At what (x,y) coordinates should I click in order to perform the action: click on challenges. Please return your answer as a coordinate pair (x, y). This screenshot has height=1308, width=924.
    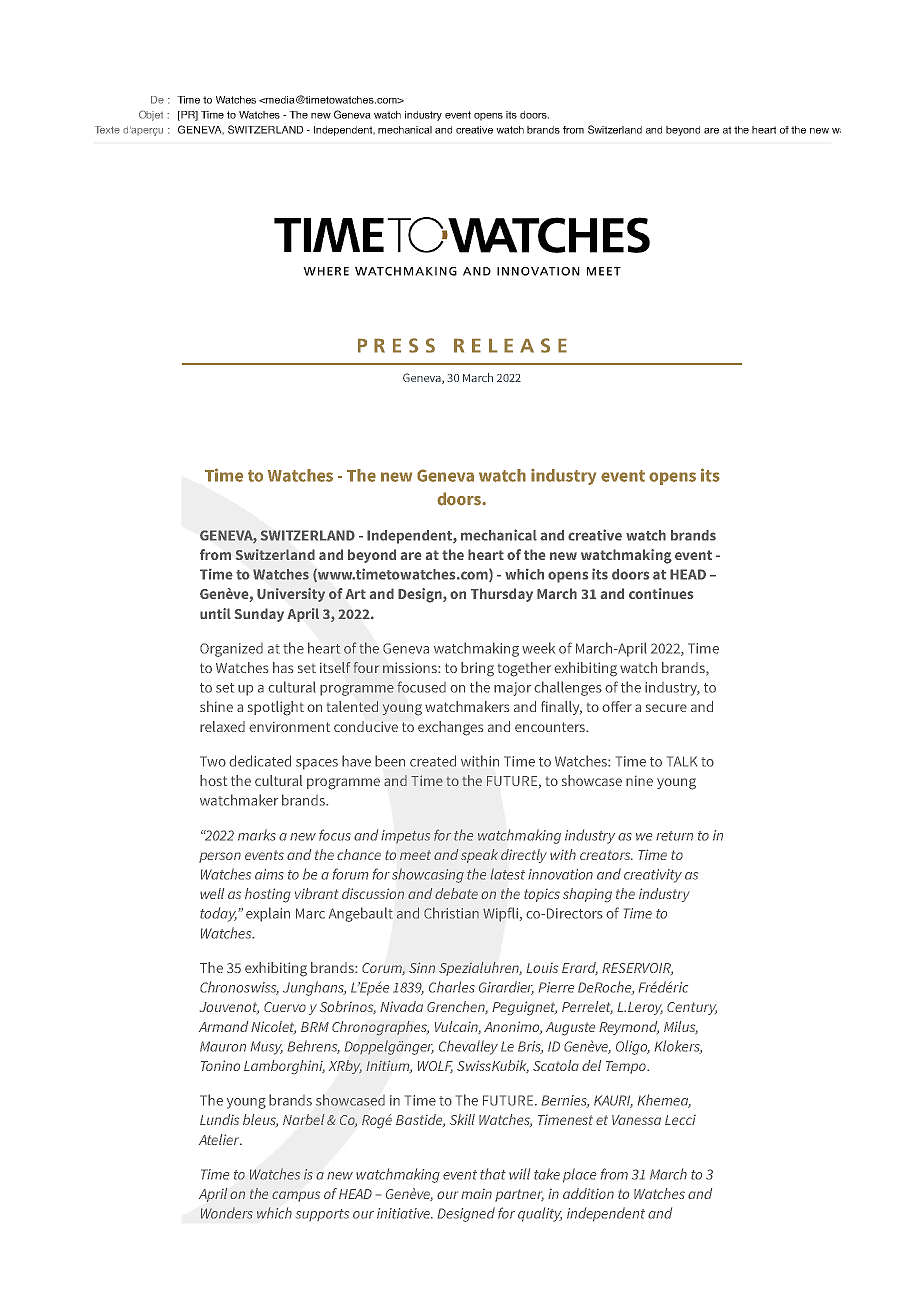
    Looking at the image, I should click on (568, 688).
